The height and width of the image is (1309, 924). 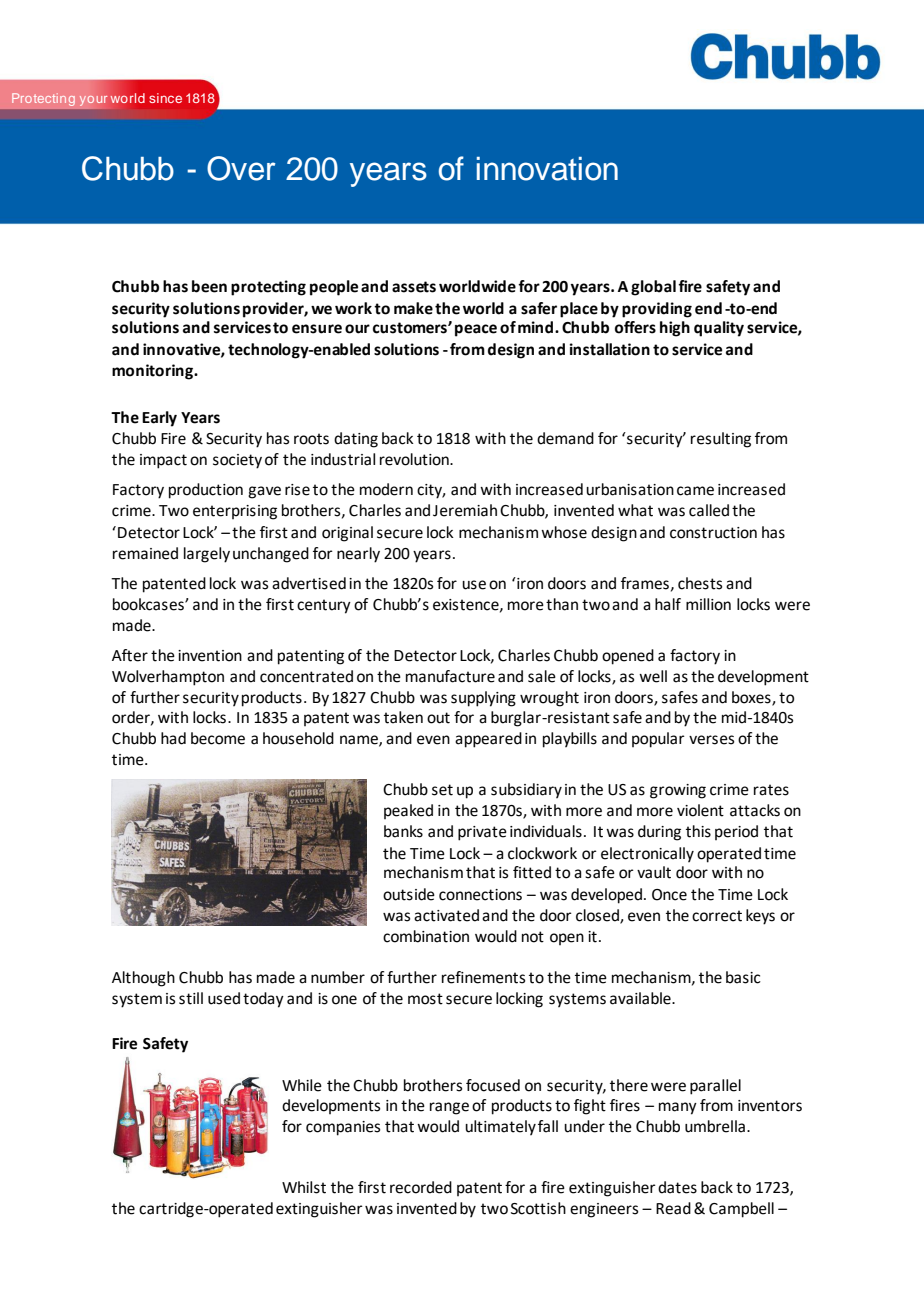 What do you see at coordinates (165, 98) in the image?
I see `since` at bounding box center [165, 98].
